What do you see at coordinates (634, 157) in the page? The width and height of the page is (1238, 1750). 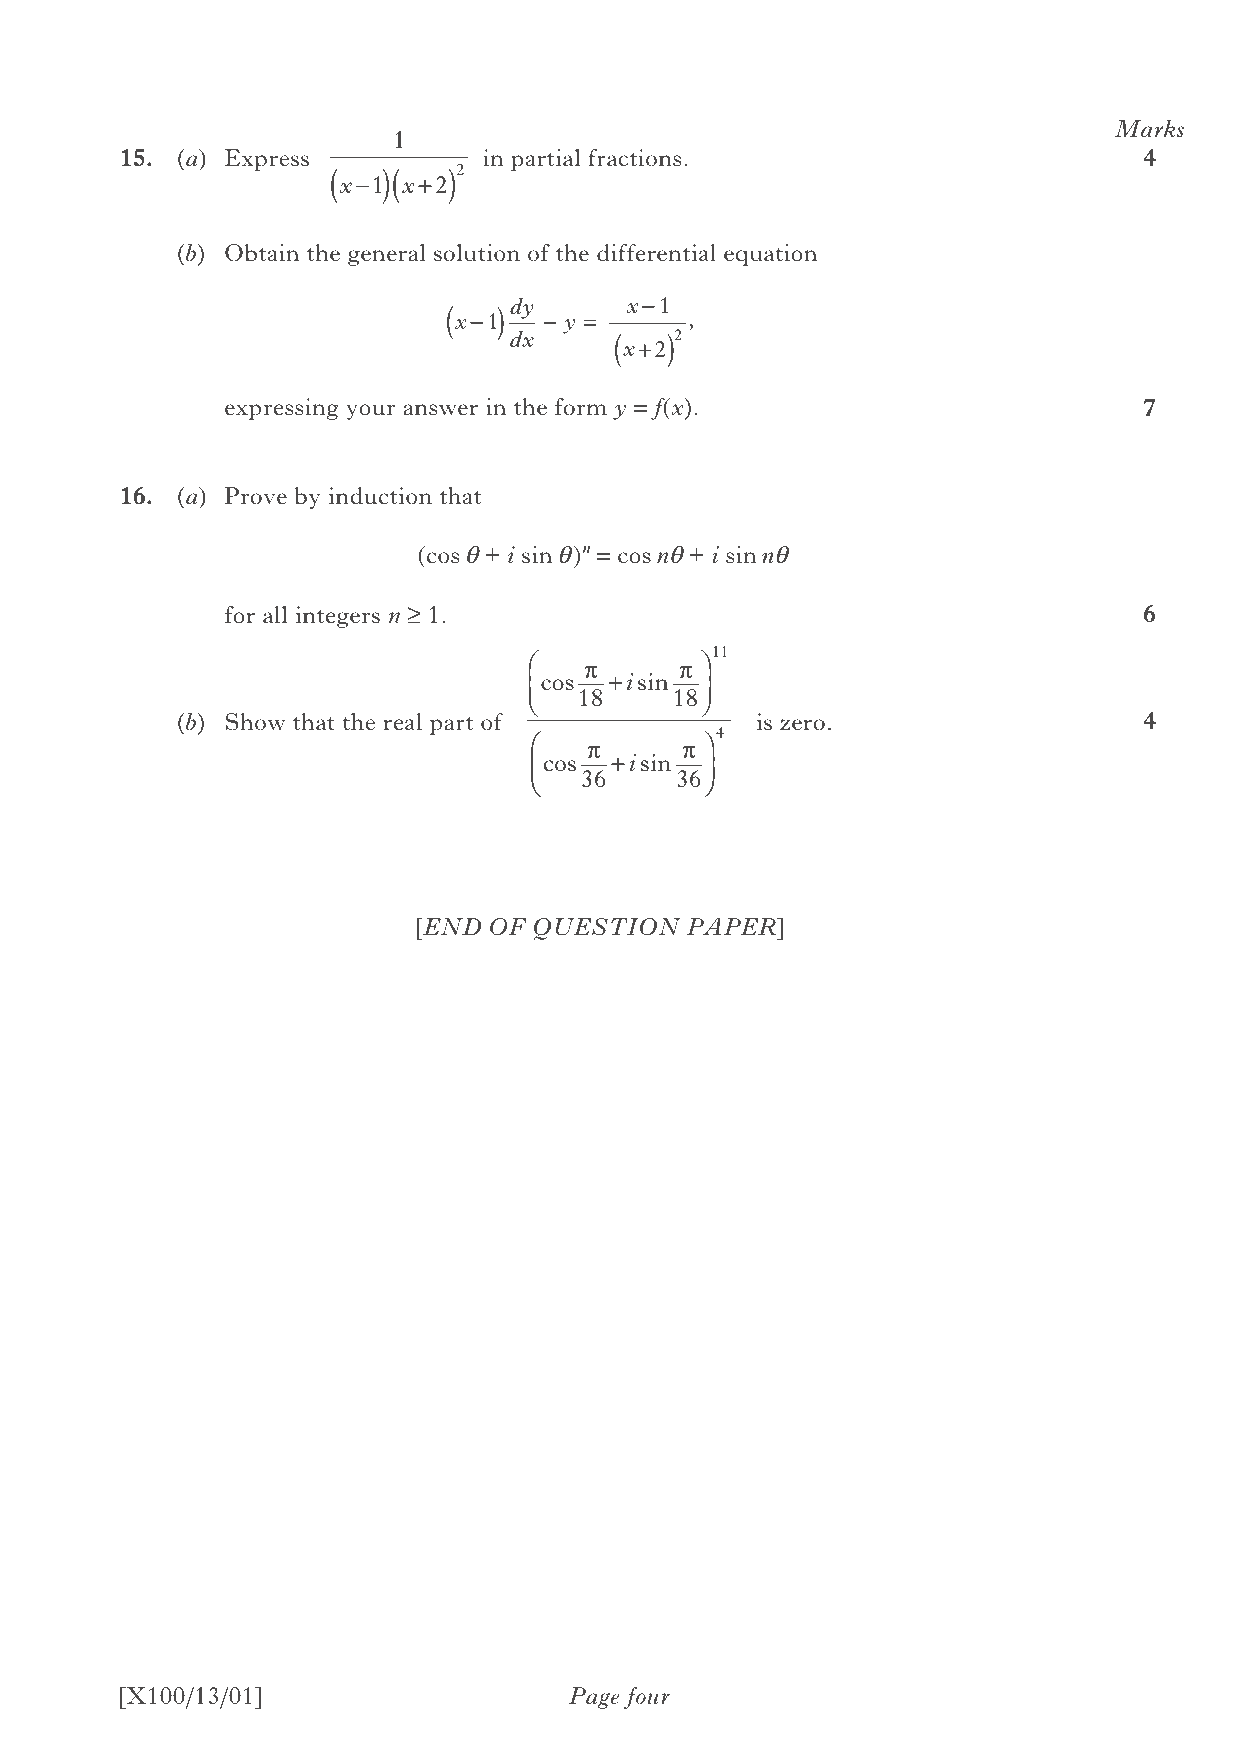 I see `fractions` at bounding box center [634, 157].
